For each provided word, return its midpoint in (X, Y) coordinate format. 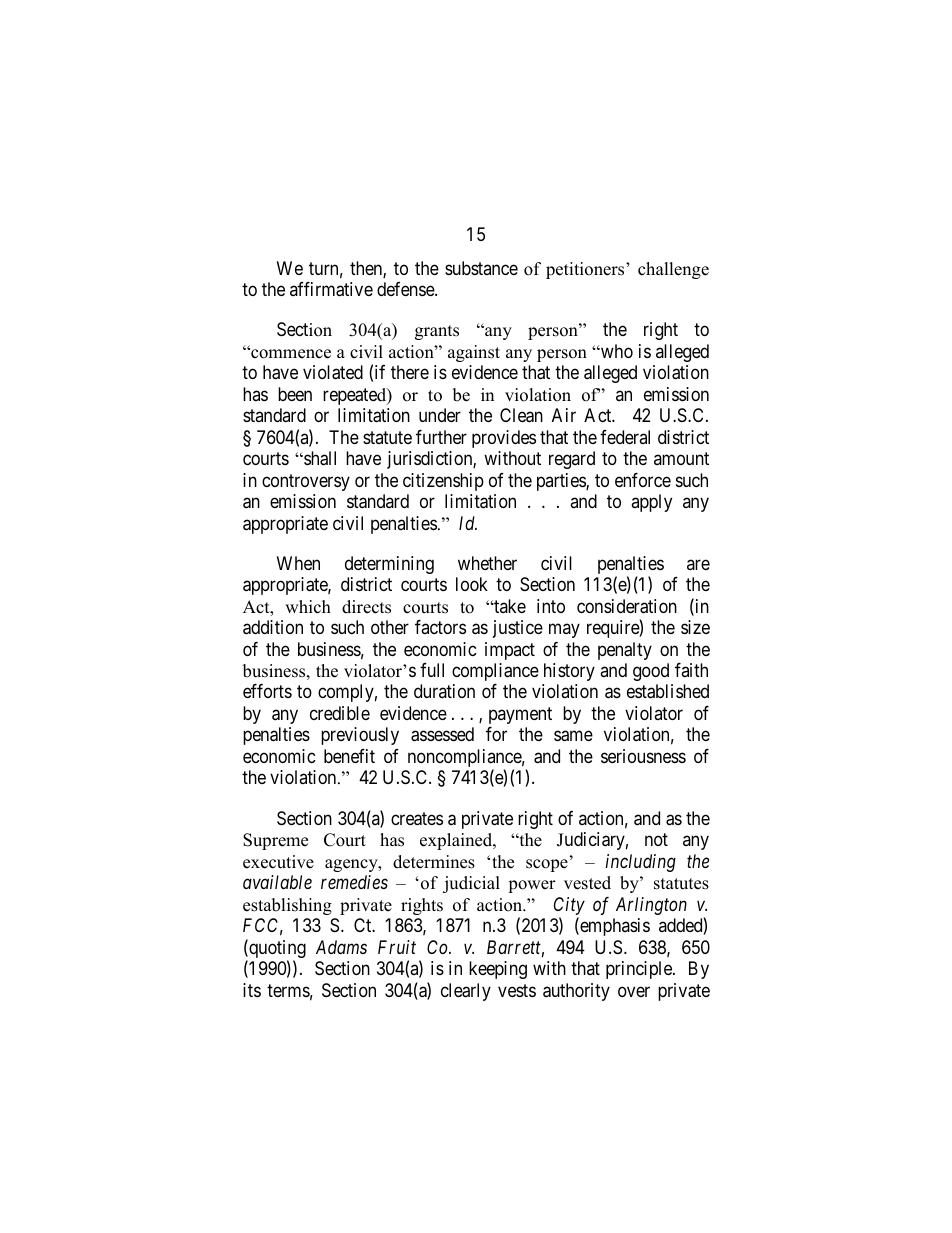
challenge (673, 270)
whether (487, 563)
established (668, 691)
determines (434, 862)
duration (444, 691)
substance (481, 268)
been (295, 394)
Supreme (275, 841)
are (698, 564)
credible (340, 713)
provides (504, 439)
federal (625, 437)
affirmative (331, 289)
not (656, 839)
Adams (341, 947)
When (298, 563)
